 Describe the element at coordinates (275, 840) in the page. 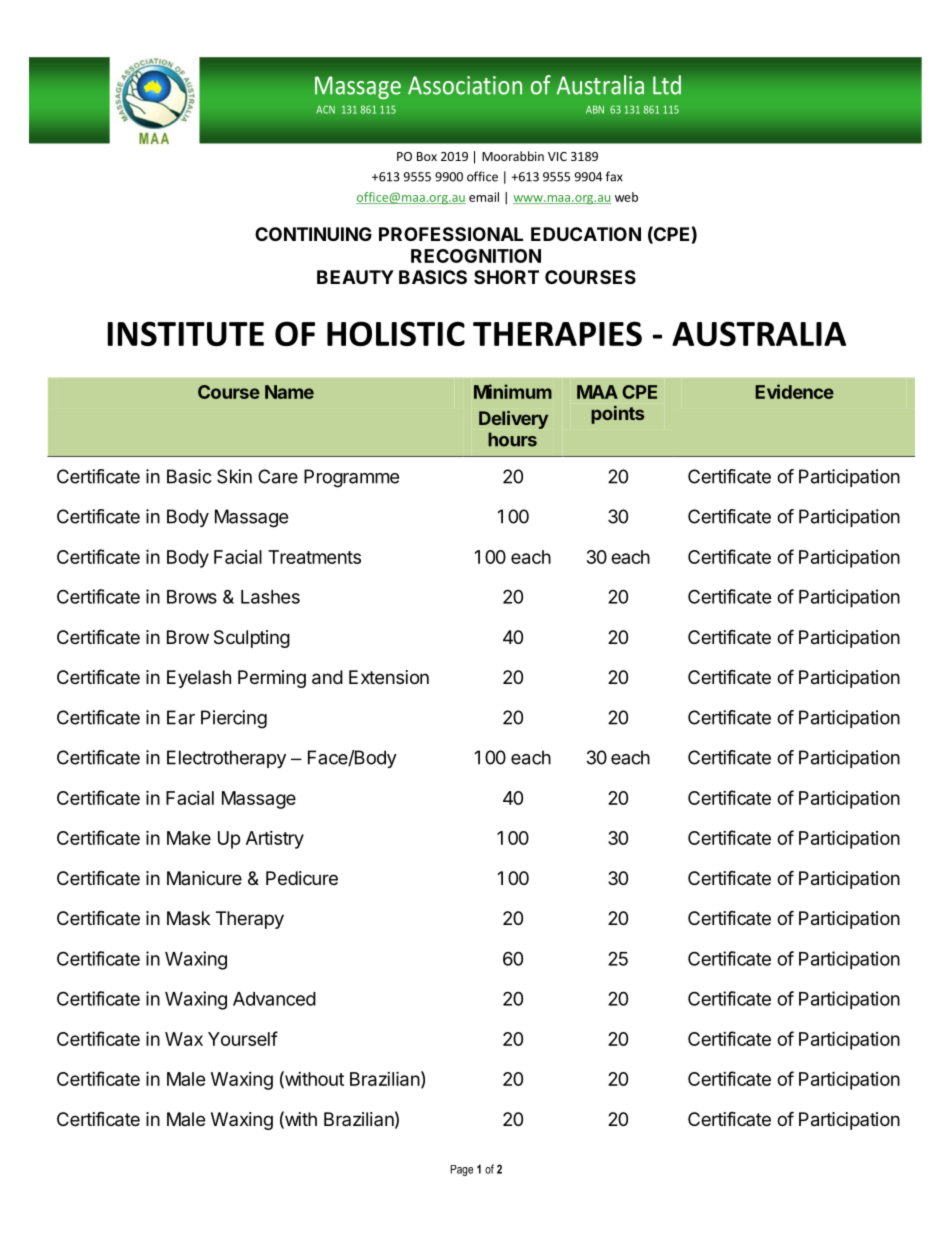

I see `Artistry` at that location.
